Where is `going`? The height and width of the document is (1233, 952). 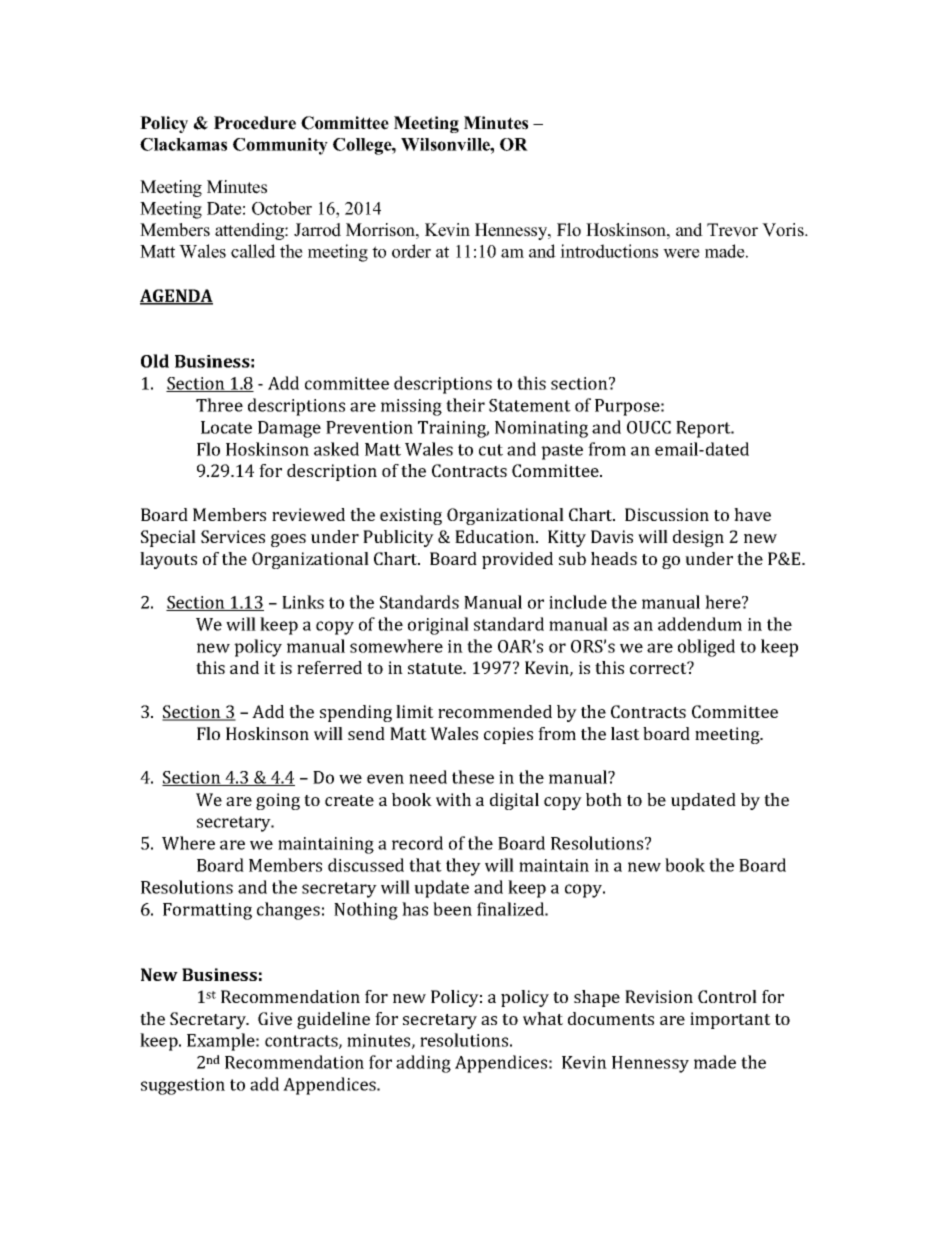
going is located at coordinates (278, 801).
